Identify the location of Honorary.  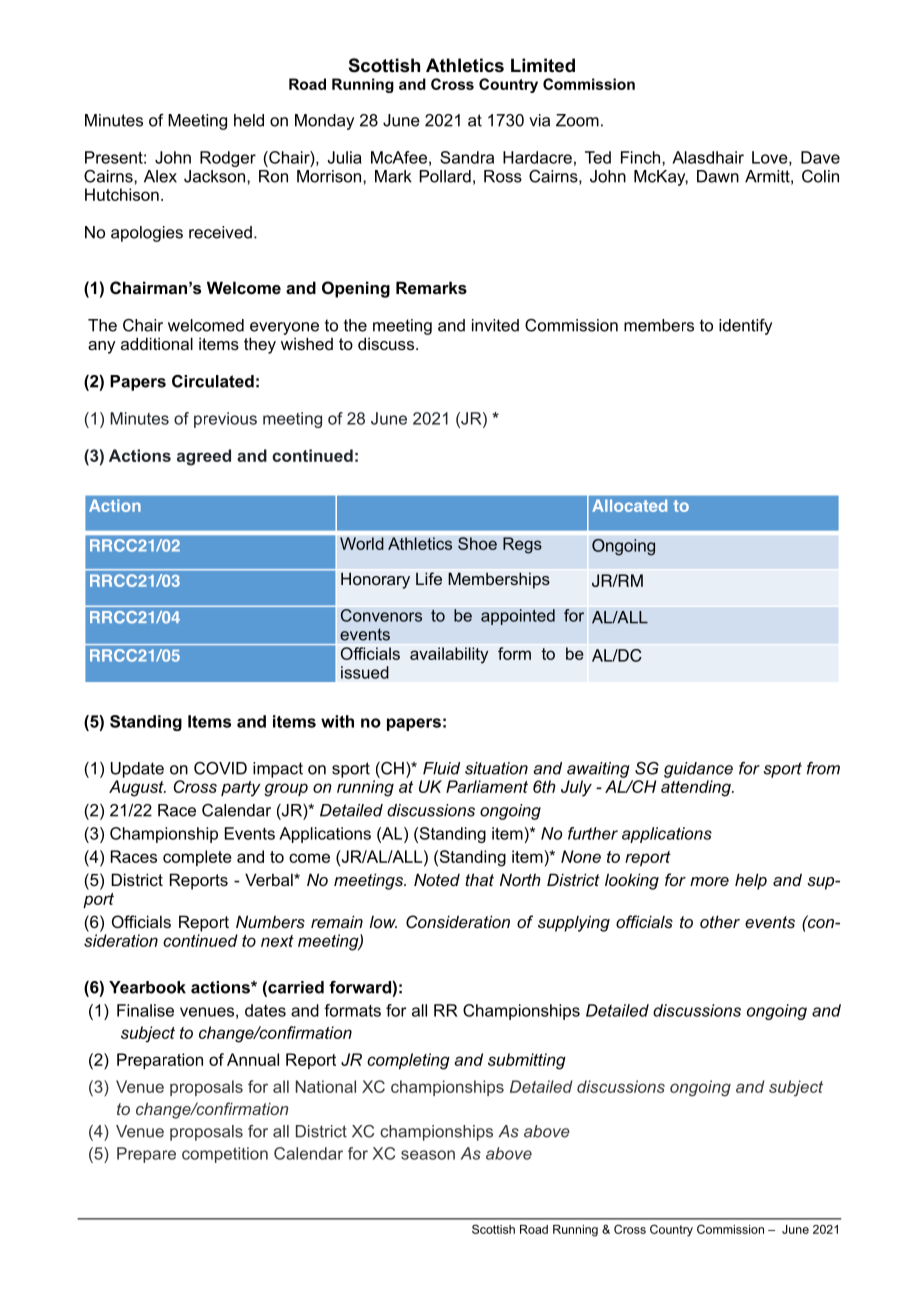
(375, 580).
